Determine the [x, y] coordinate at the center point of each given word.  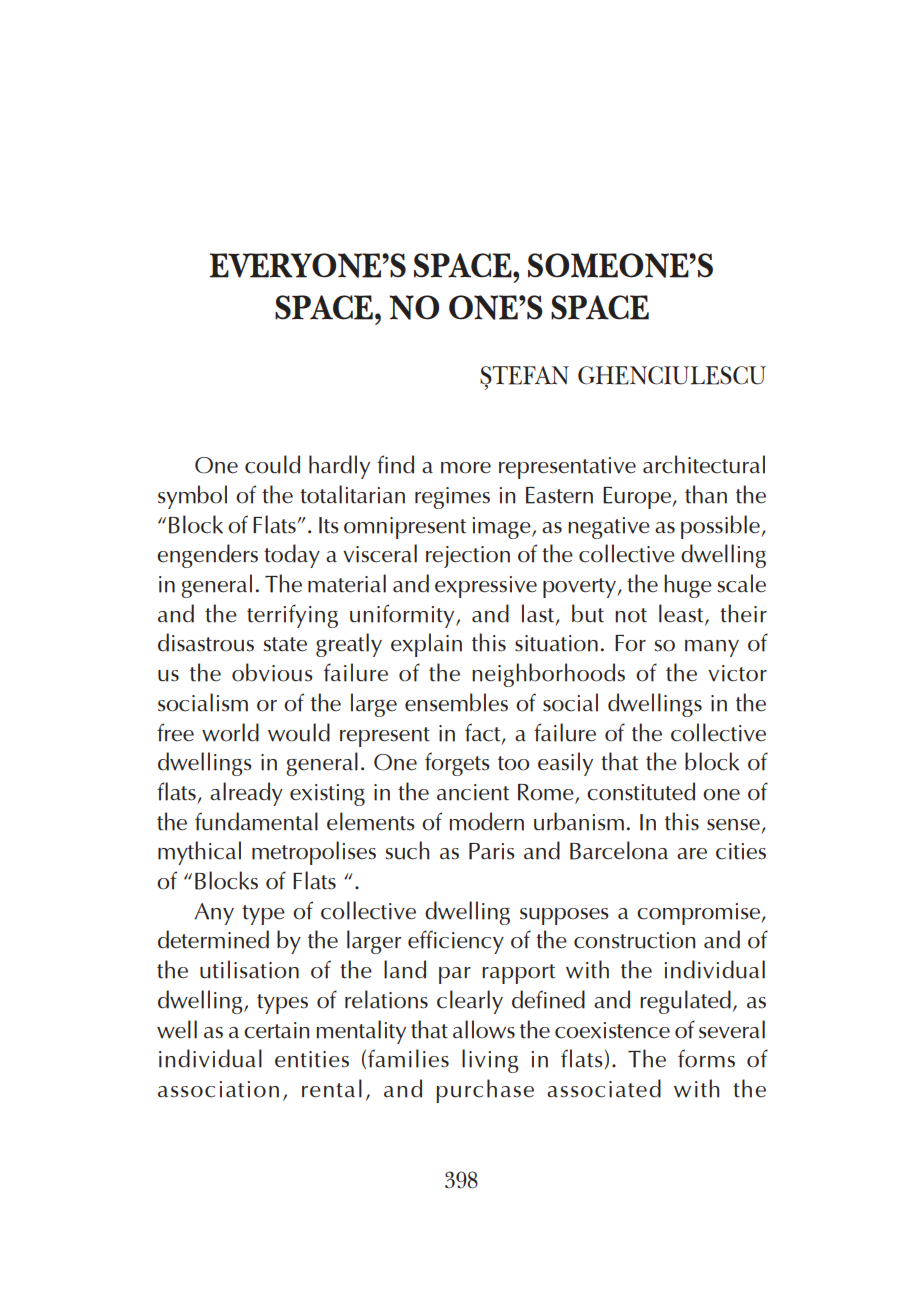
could [272, 464]
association [218, 1089]
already [246, 794]
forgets [457, 764]
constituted [641, 791]
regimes [452, 498]
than [706, 494]
